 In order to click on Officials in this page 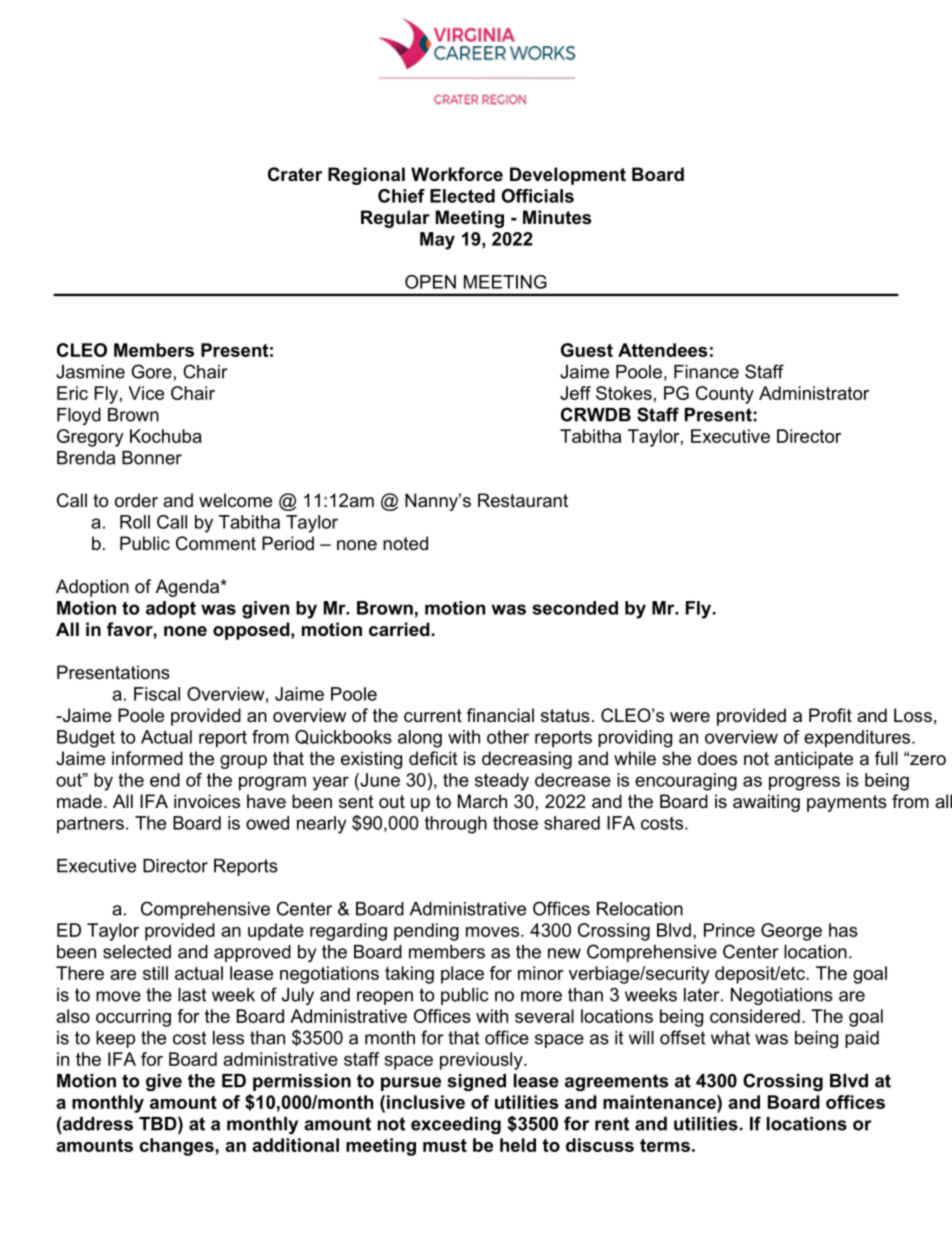, I will do `click(538, 196)`.
